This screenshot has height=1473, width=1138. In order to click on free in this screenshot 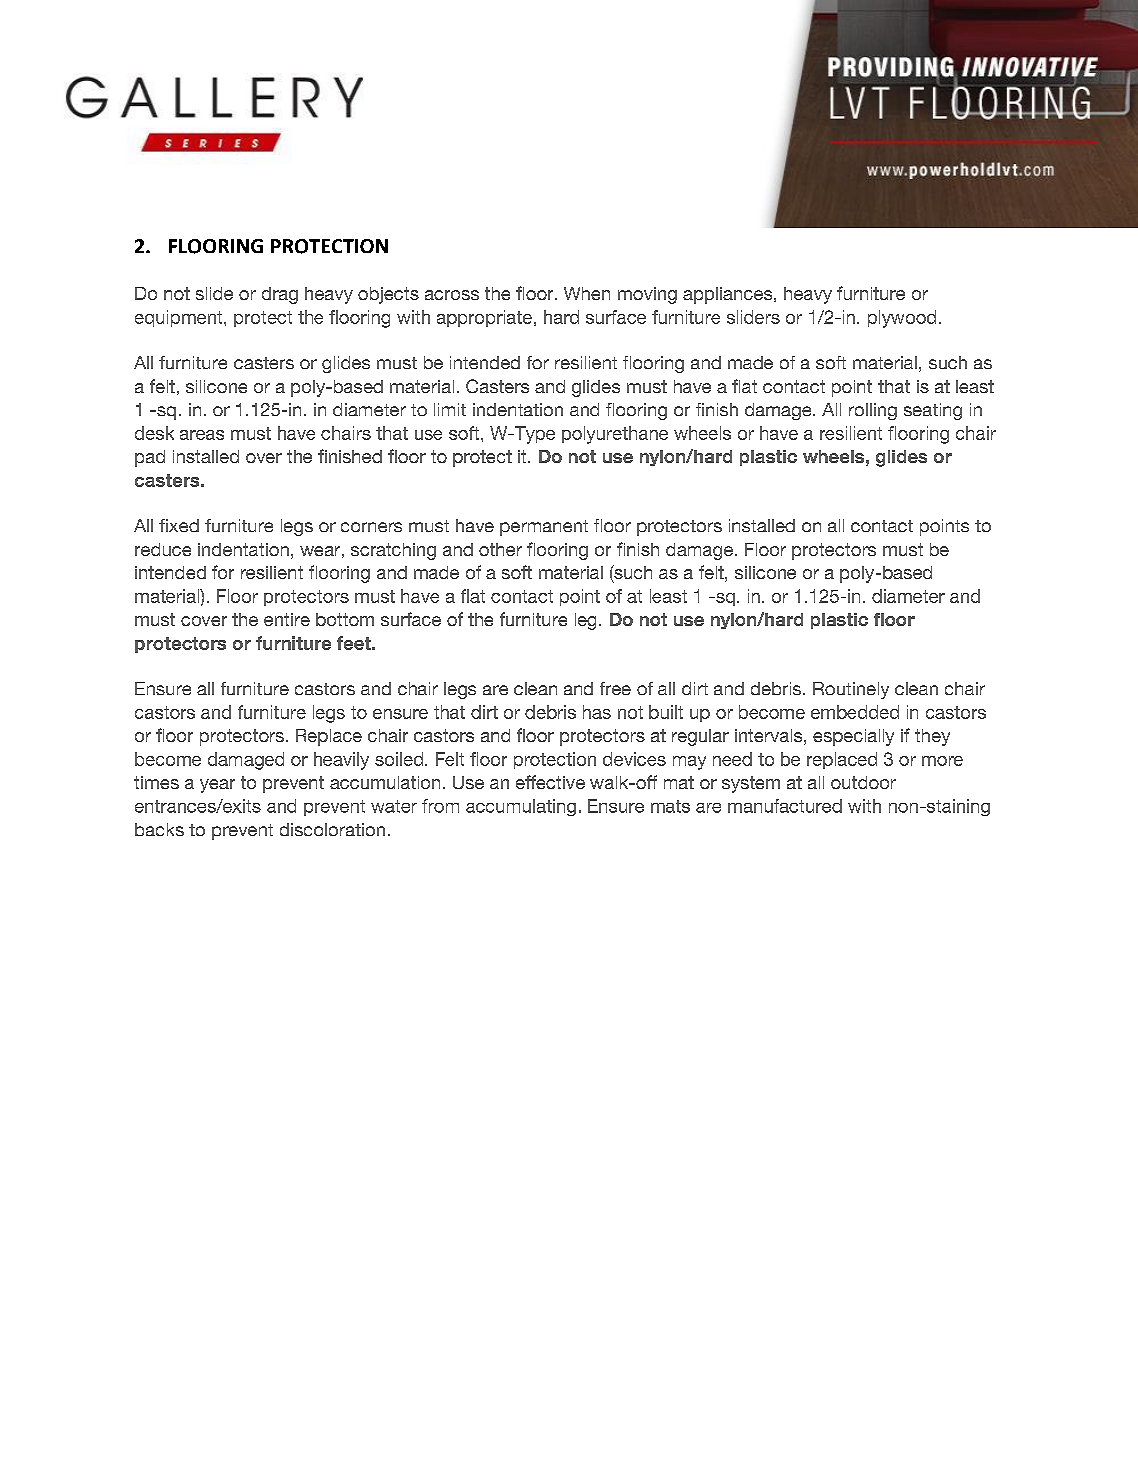, I will do `click(615, 688)`.
